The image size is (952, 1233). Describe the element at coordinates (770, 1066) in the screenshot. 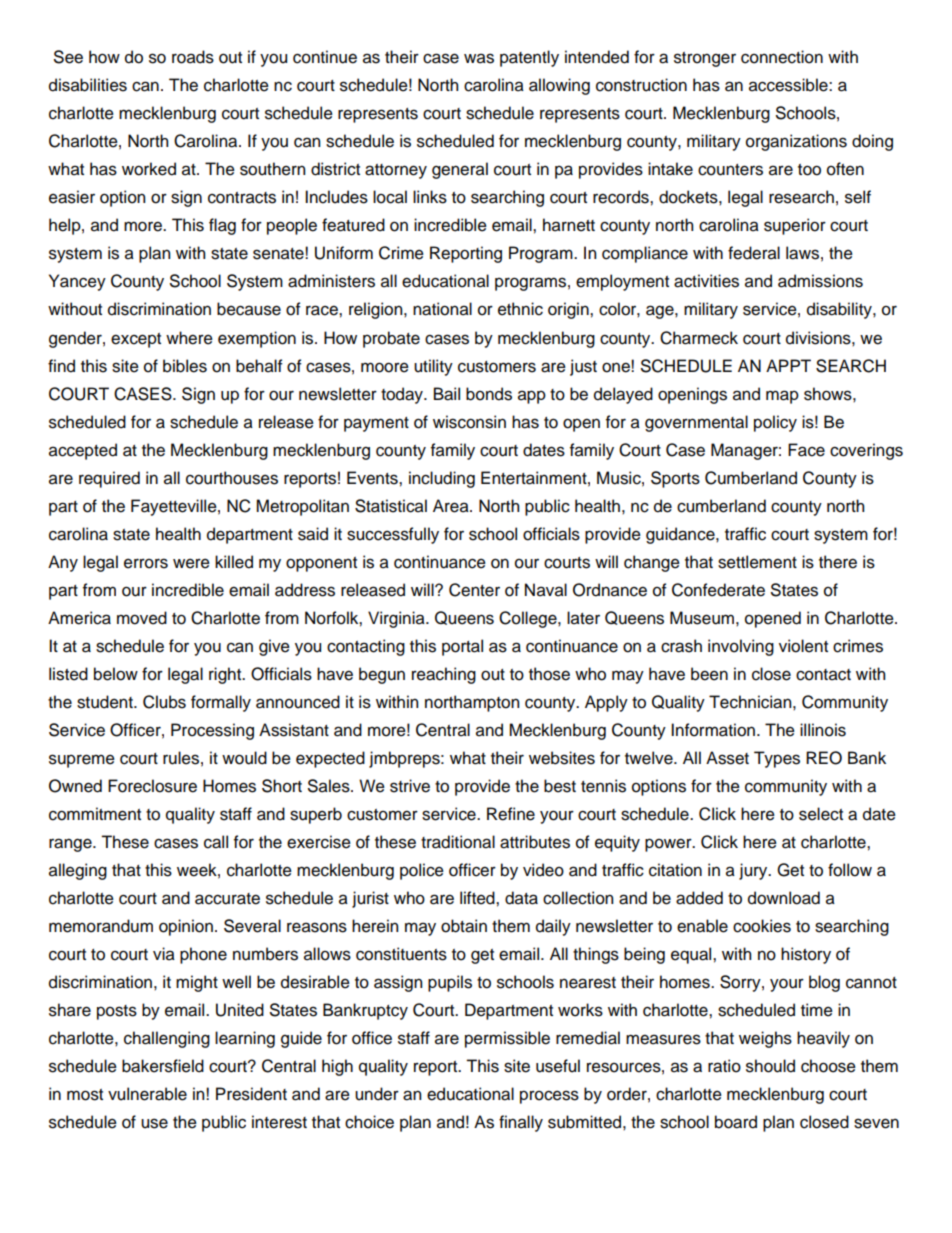

I see `should` at that location.
